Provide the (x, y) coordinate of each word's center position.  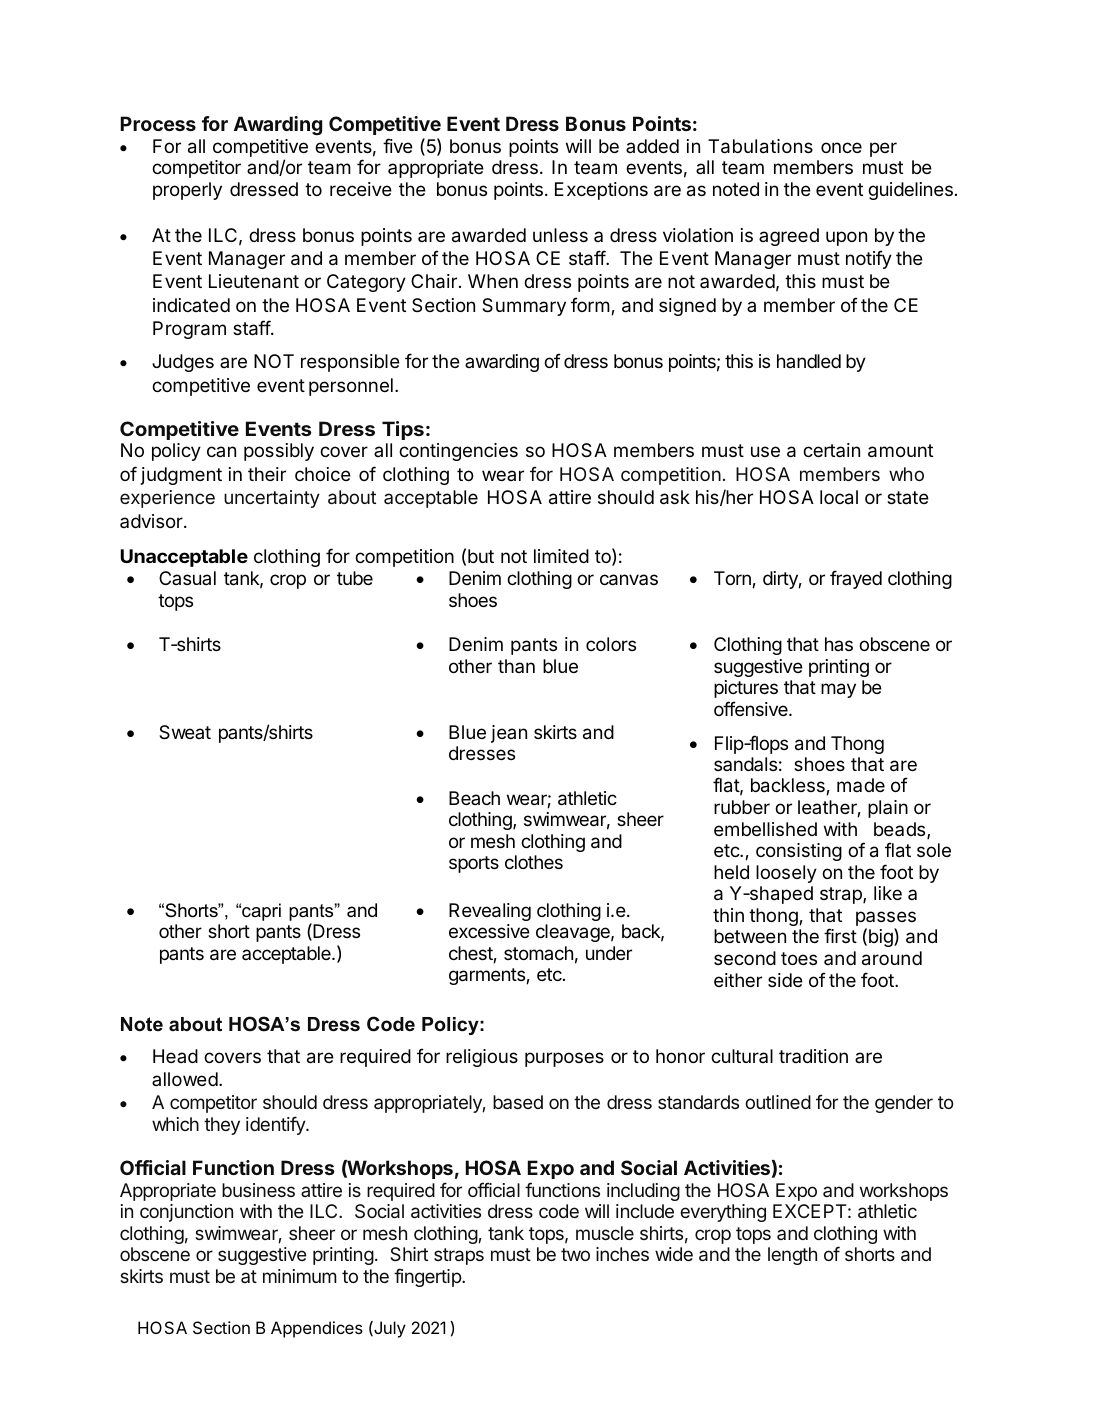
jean (509, 734)
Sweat (185, 732)
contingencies (458, 452)
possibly (279, 452)
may (838, 690)
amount (900, 451)
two (575, 1254)
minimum (300, 1276)
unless (560, 235)
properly (187, 191)
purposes (564, 1059)
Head (175, 1056)
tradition (813, 1056)
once (841, 147)
